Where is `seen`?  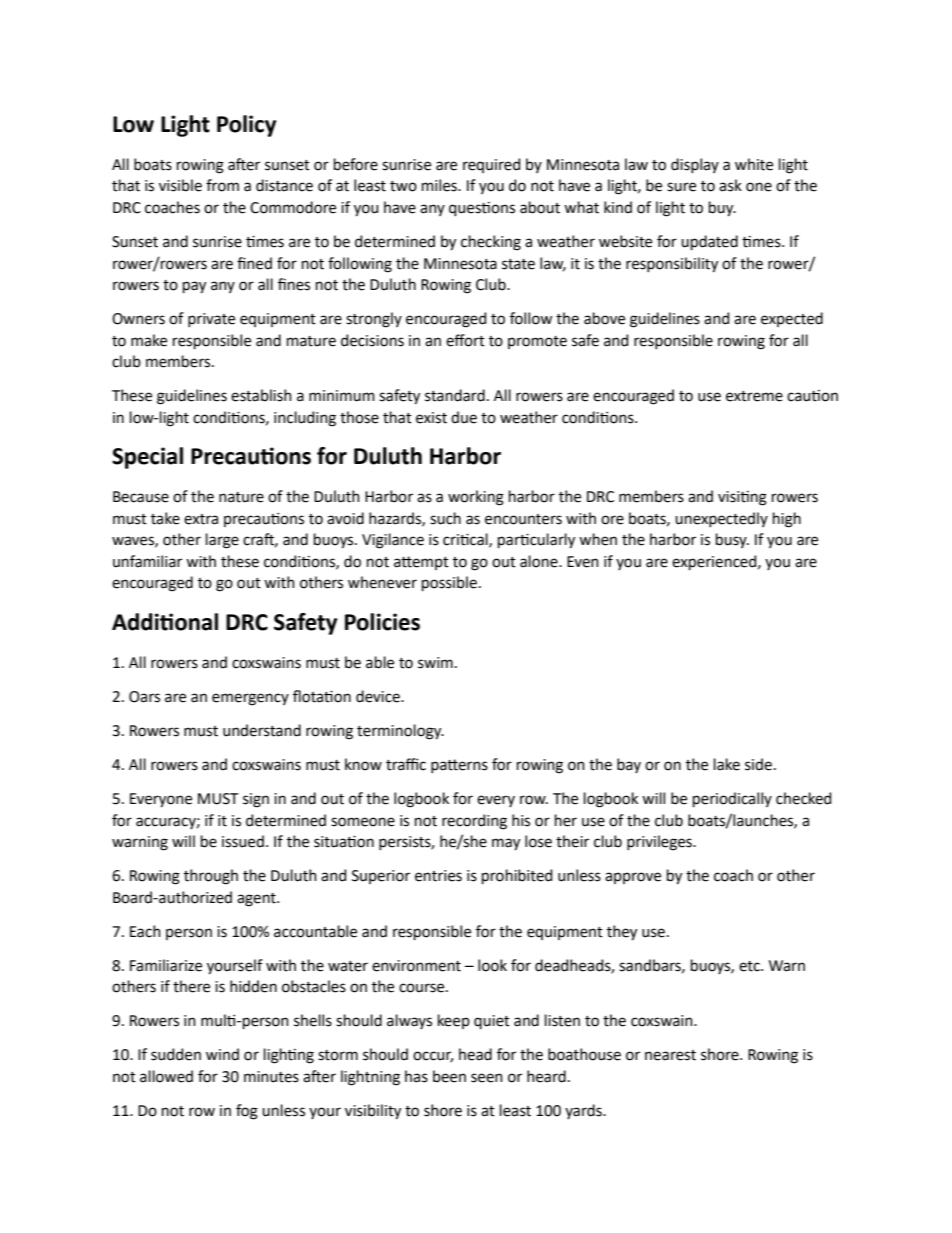 seen is located at coordinates (487, 1078).
